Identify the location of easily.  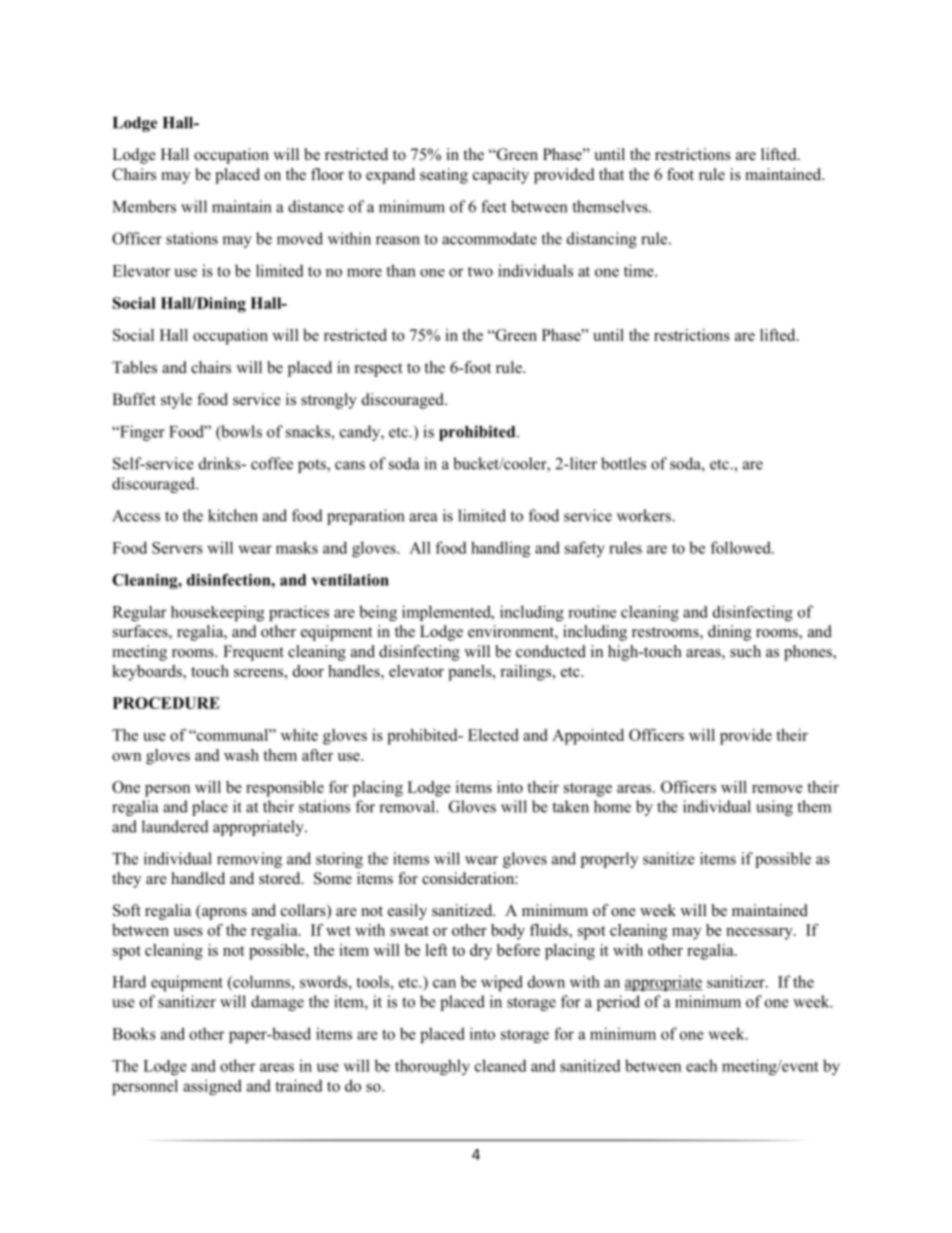
(407, 912).
